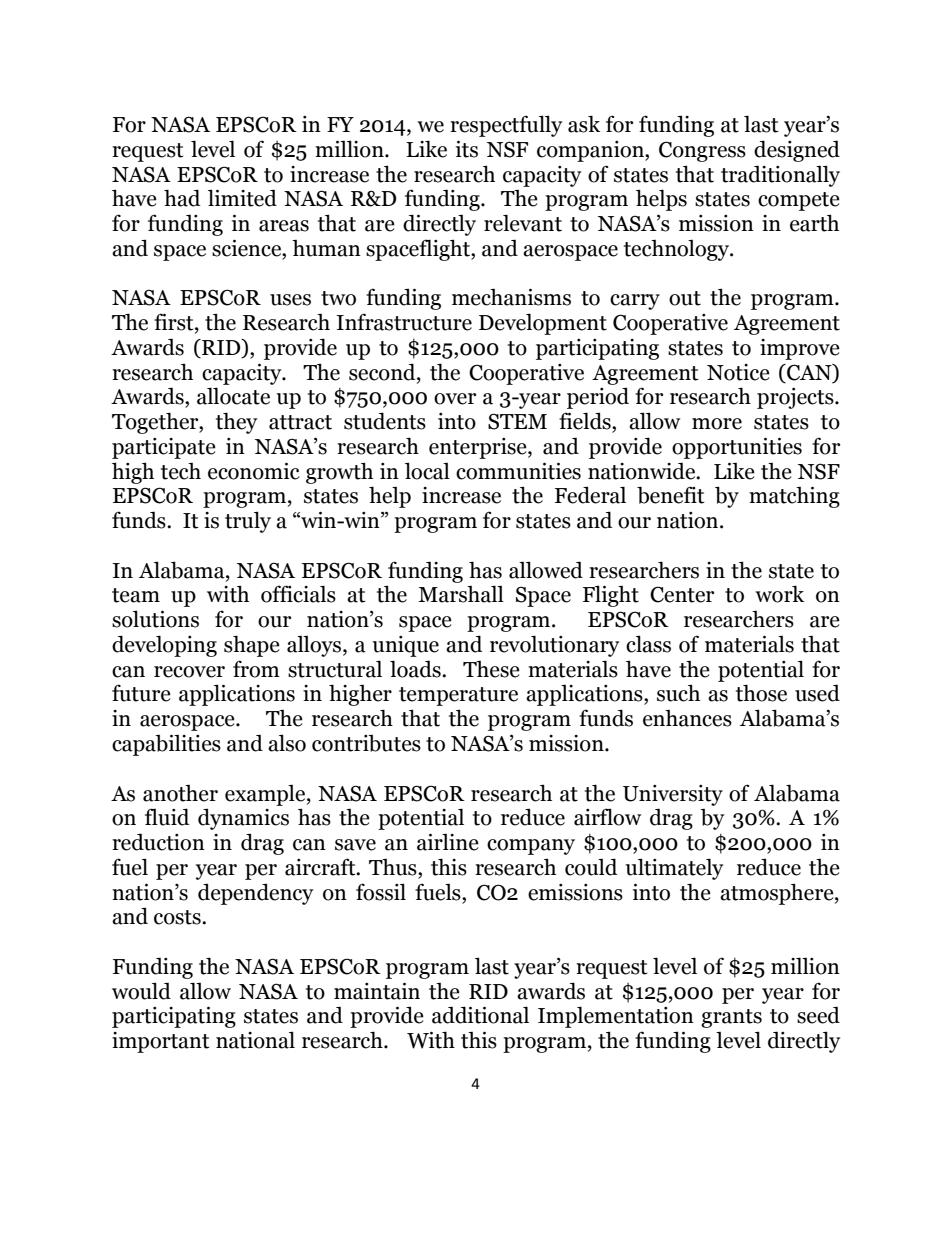  What do you see at coordinates (243, 819) in the screenshot?
I see `dynamics` at bounding box center [243, 819].
